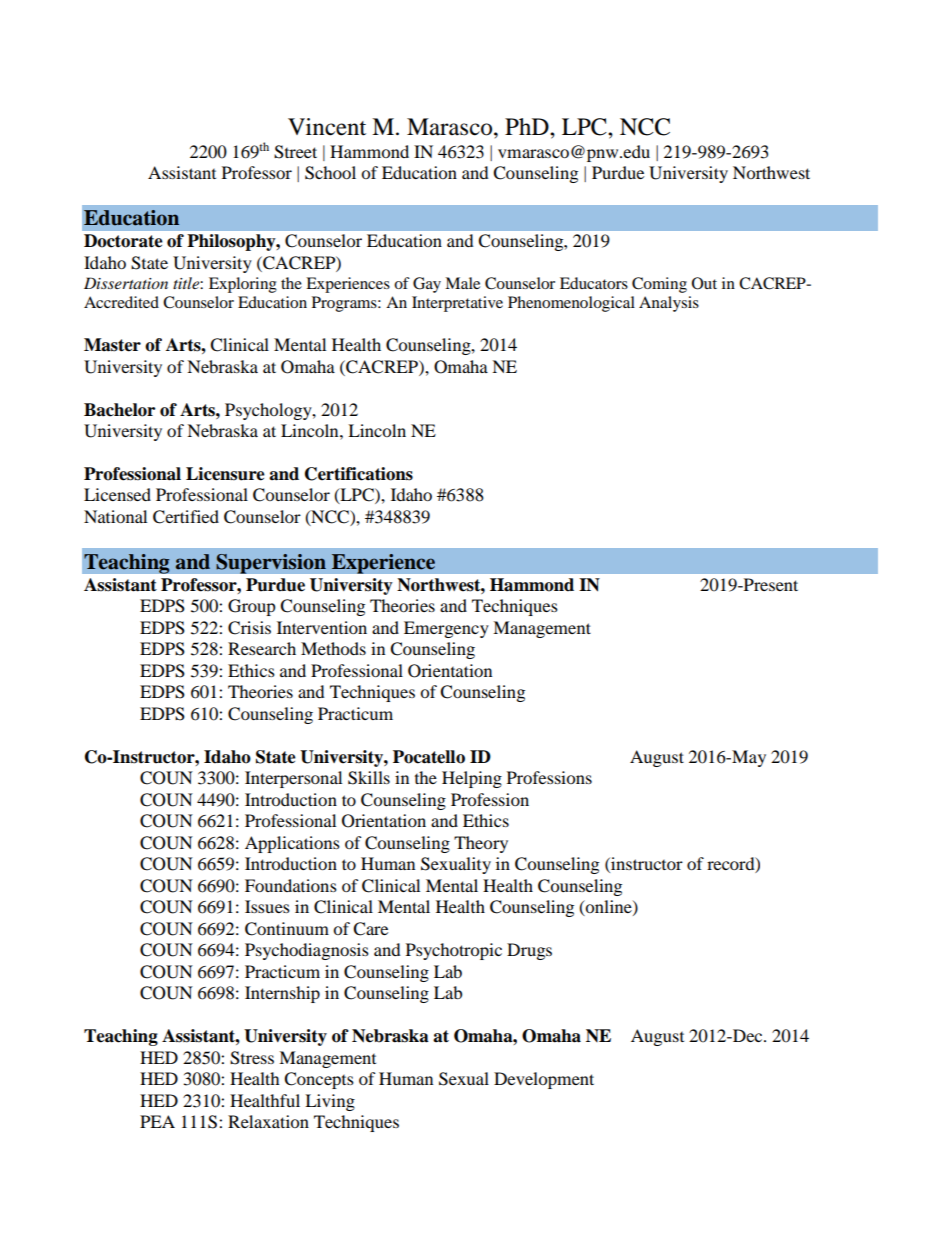  Describe the element at coordinates (295, 152) in the page. I see `Street` at that location.
